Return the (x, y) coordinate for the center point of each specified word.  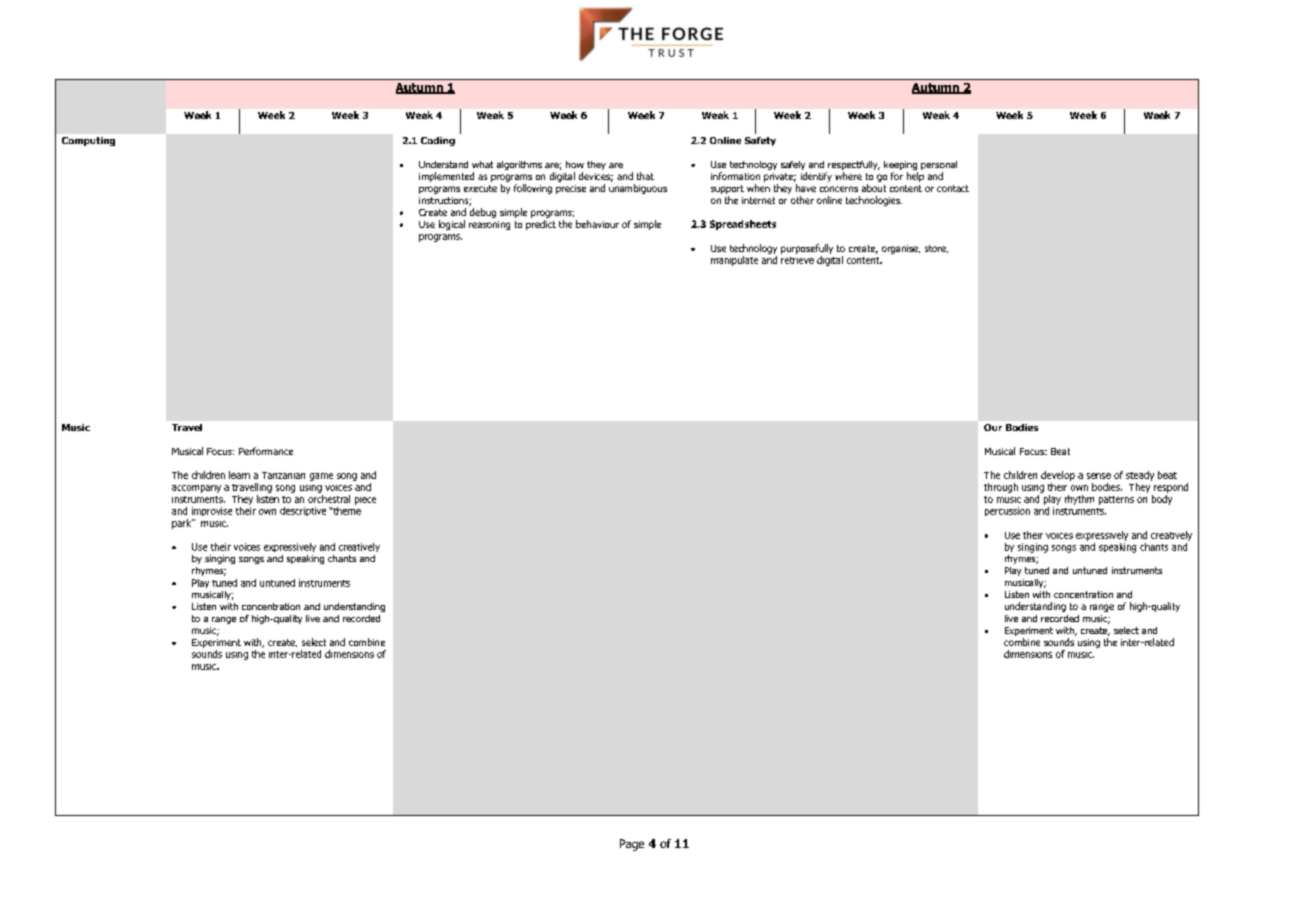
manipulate (734, 261)
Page (632, 845)
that (645, 176)
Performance (266, 451)
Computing (88, 141)
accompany (196, 489)
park (182, 524)
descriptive (303, 511)
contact (953, 188)
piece (365, 501)
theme (346, 509)
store (936, 249)
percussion (1007, 511)
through (1001, 488)
